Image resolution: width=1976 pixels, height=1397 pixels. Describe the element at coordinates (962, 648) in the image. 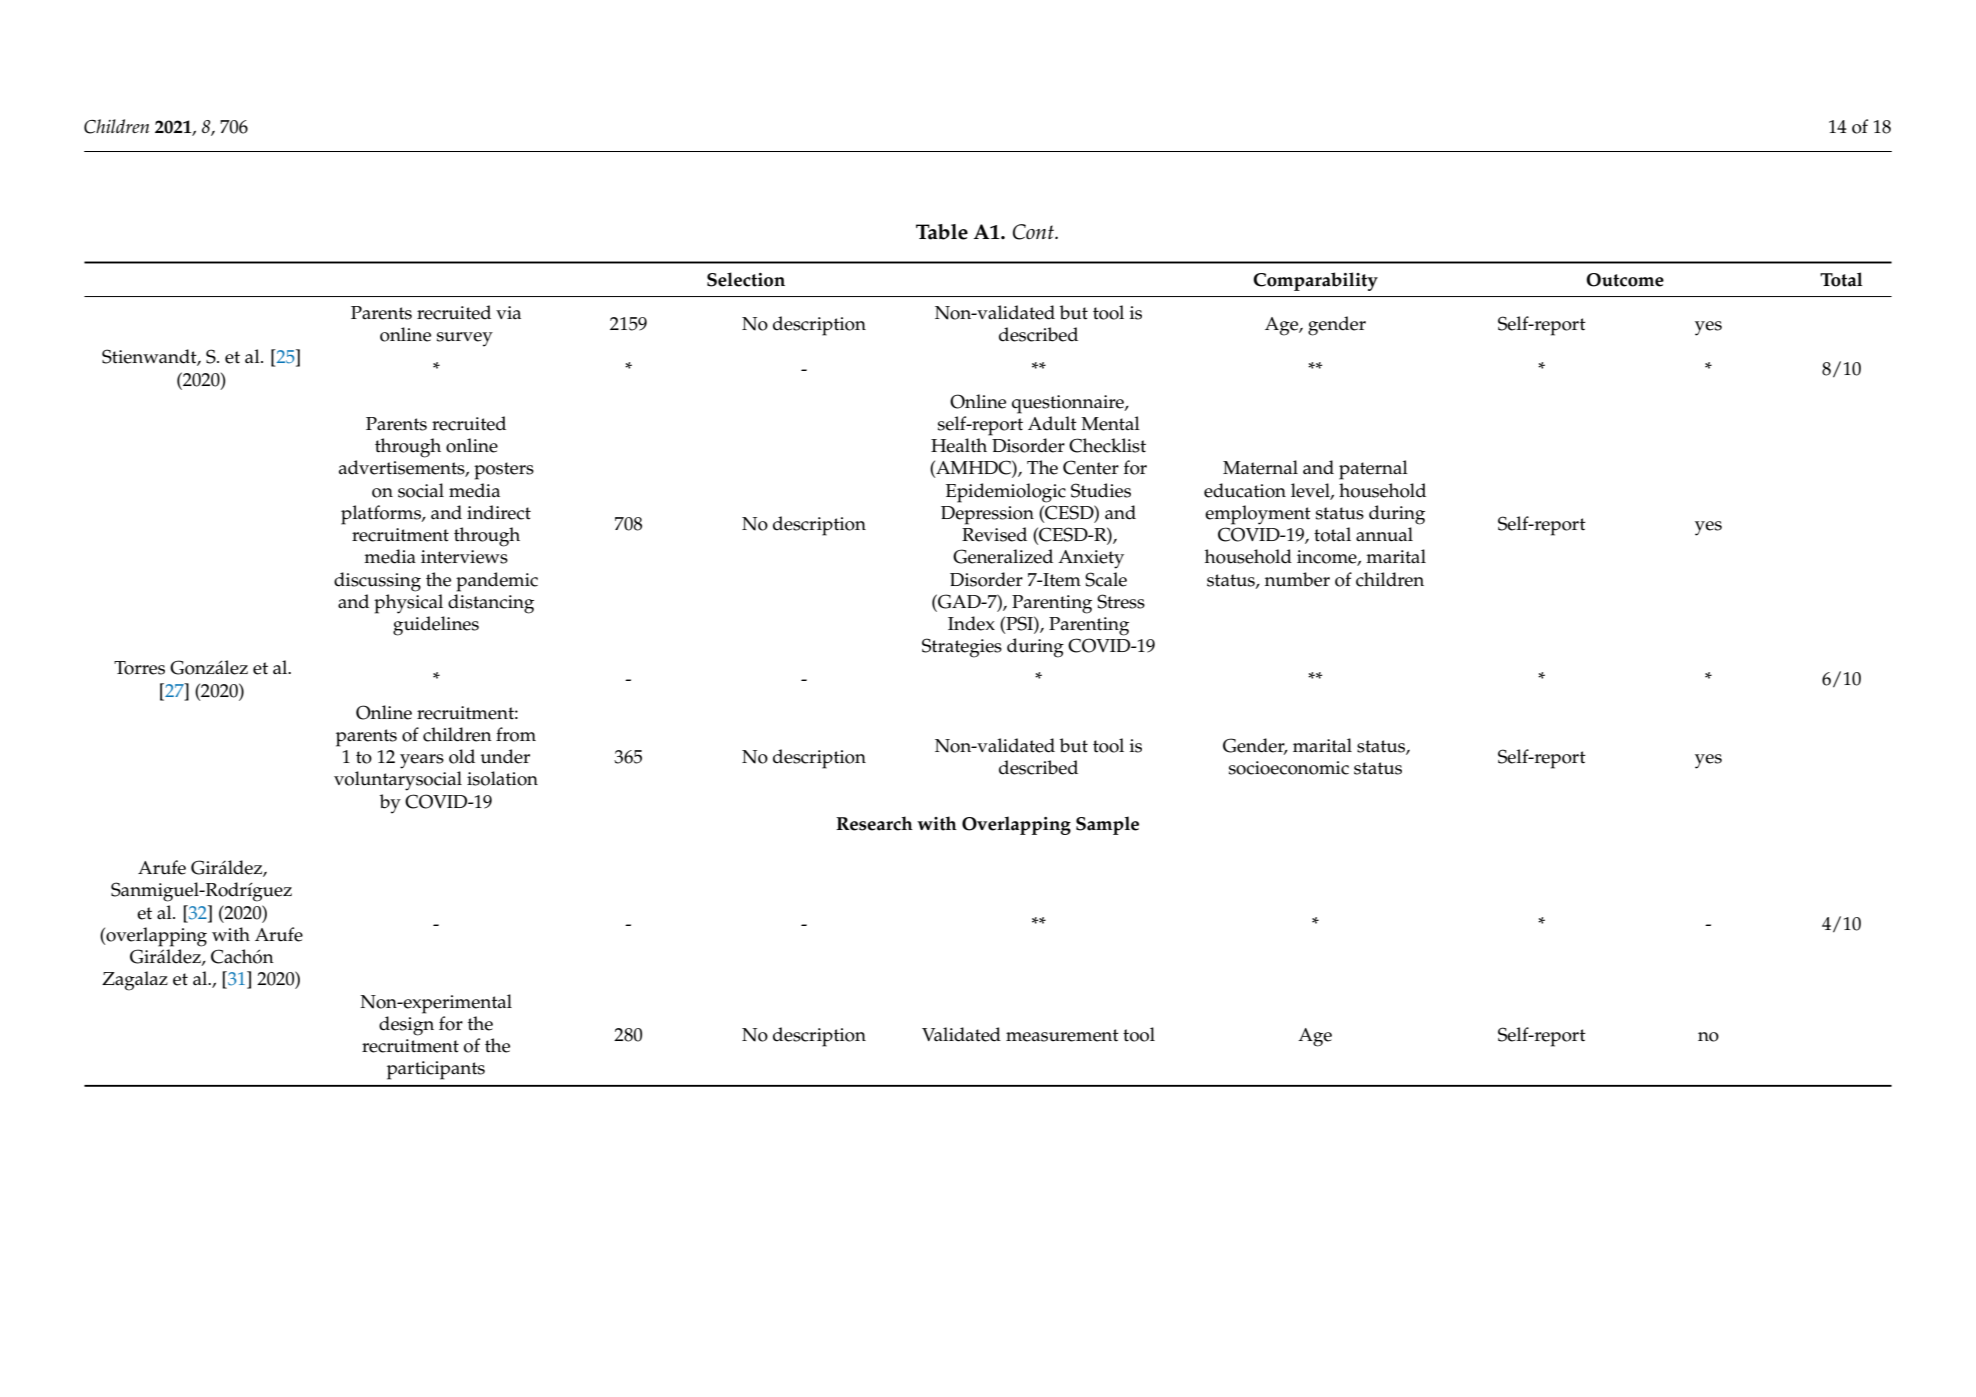

I see `Strategies` at that location.
